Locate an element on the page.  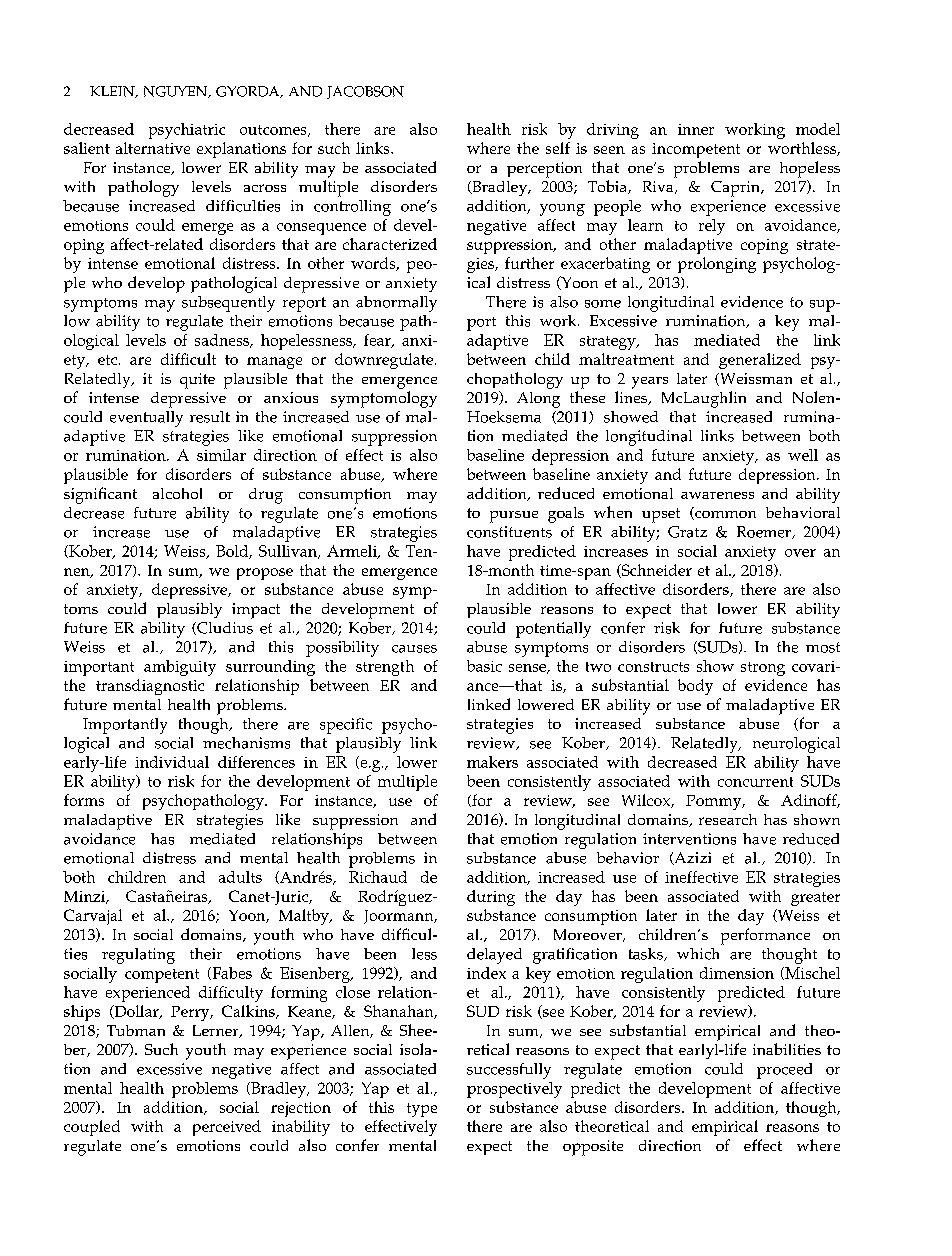
during is located at coordinates (491, 898).
